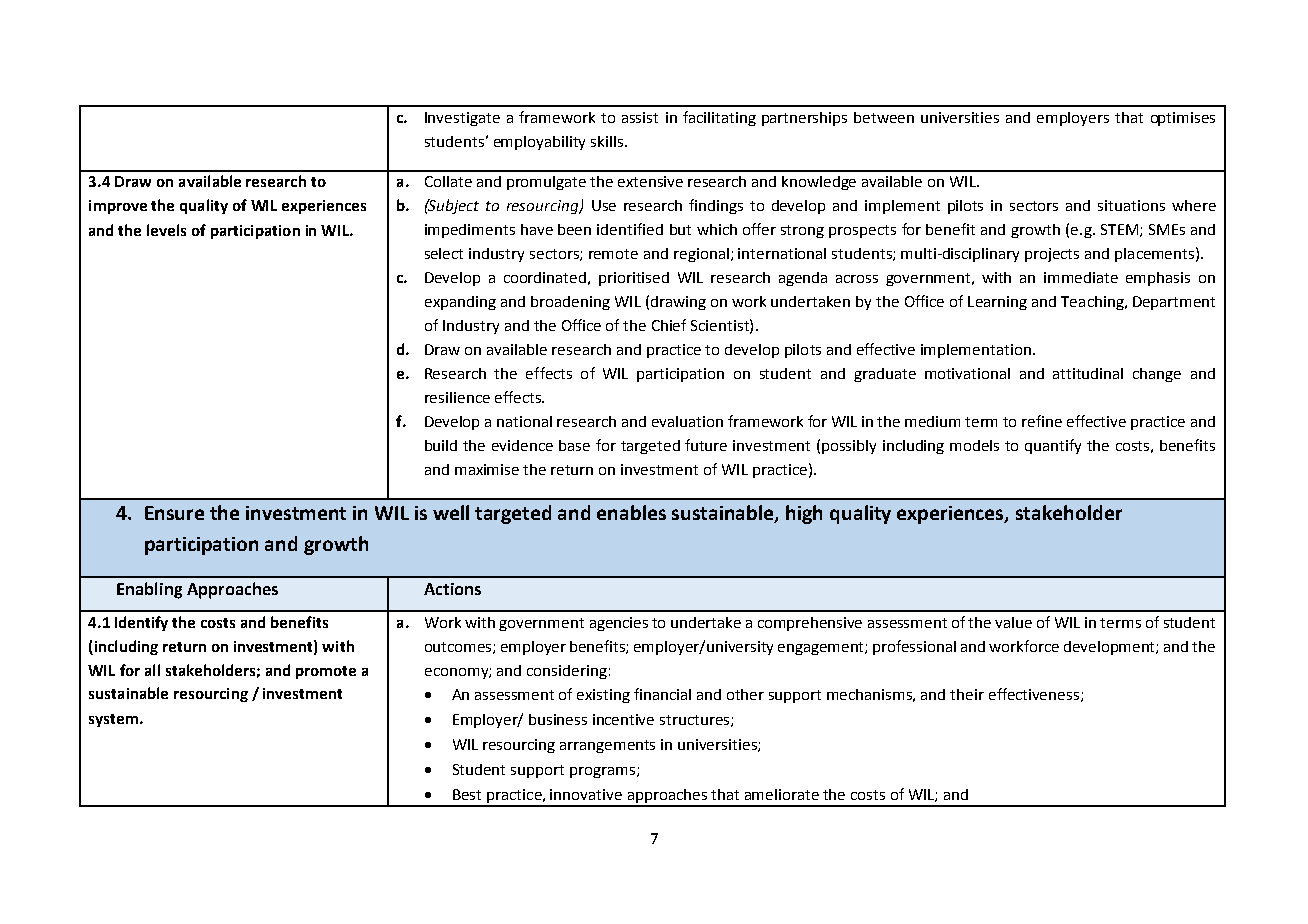 This page has width=1308, height=924. What do you see at coordinates (1013, 622) in the page?
I see `value` at bounding box center [1013, 622].
